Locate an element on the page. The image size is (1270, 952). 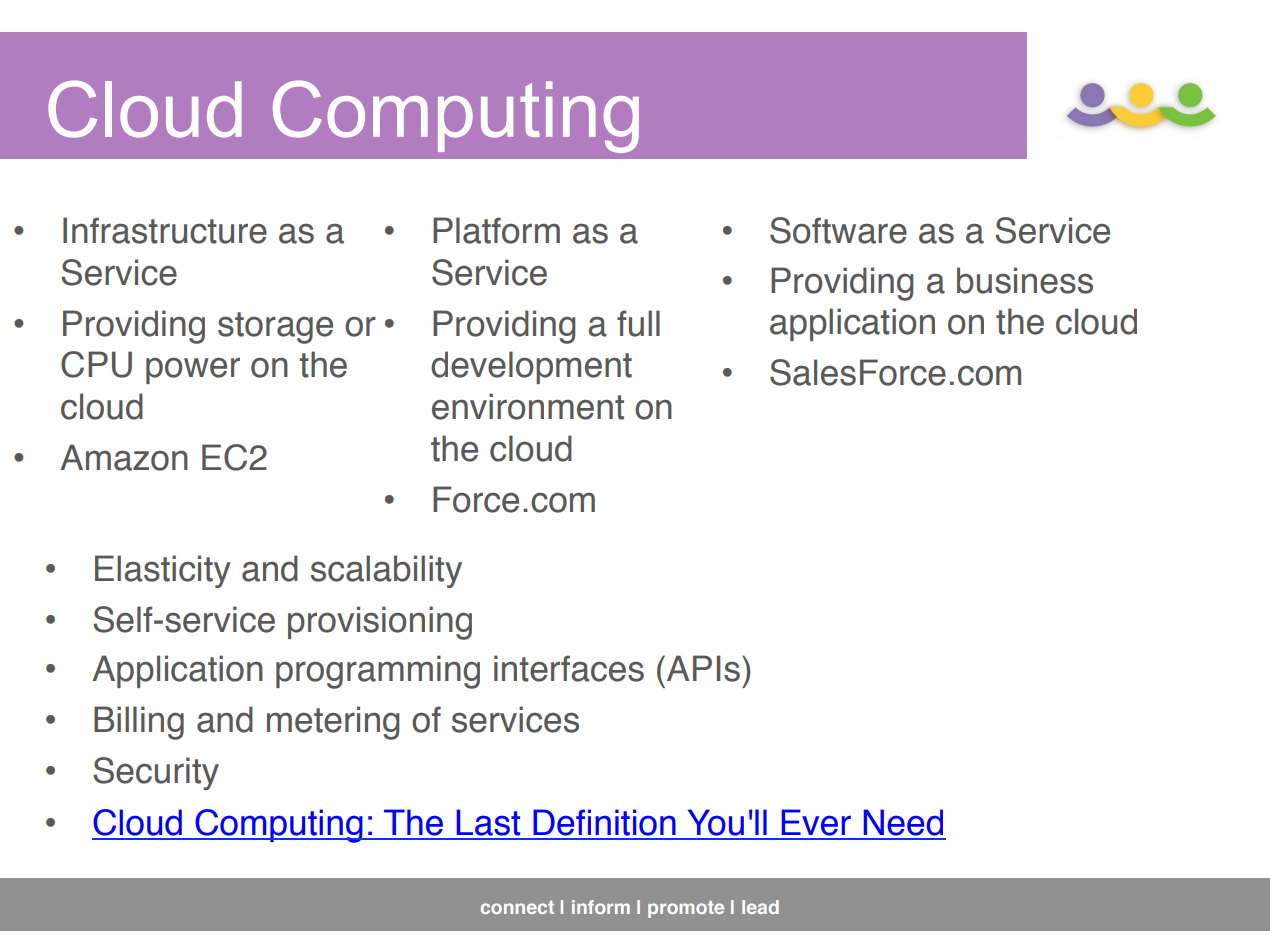
Amazon is located at coordinates (124, 457).
